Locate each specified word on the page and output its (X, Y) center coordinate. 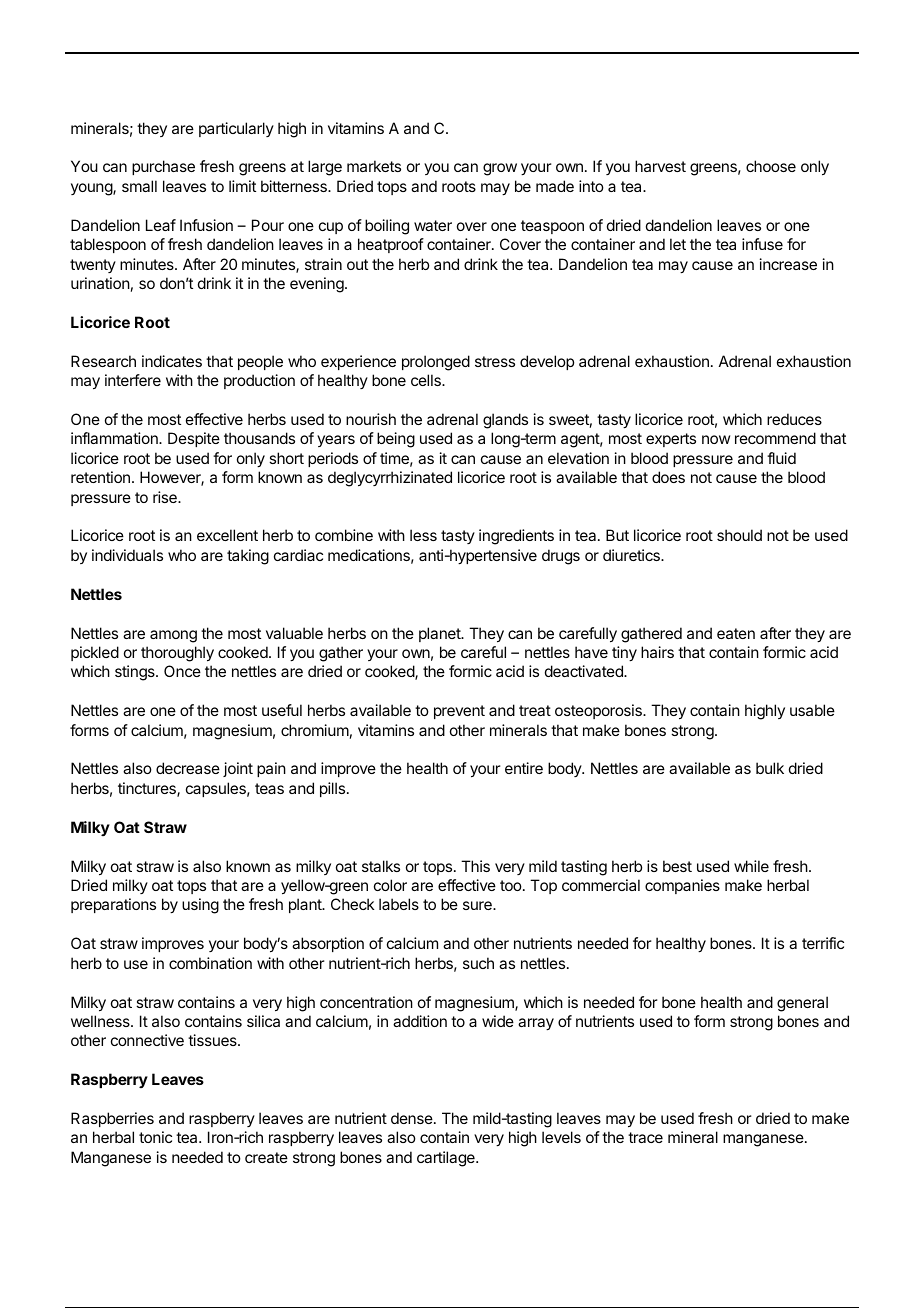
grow (500, 169)
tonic (155, 1137)
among (173, 636)
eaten (736, 633)
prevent (459, 712)
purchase (163, 167)
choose (771, 166)
